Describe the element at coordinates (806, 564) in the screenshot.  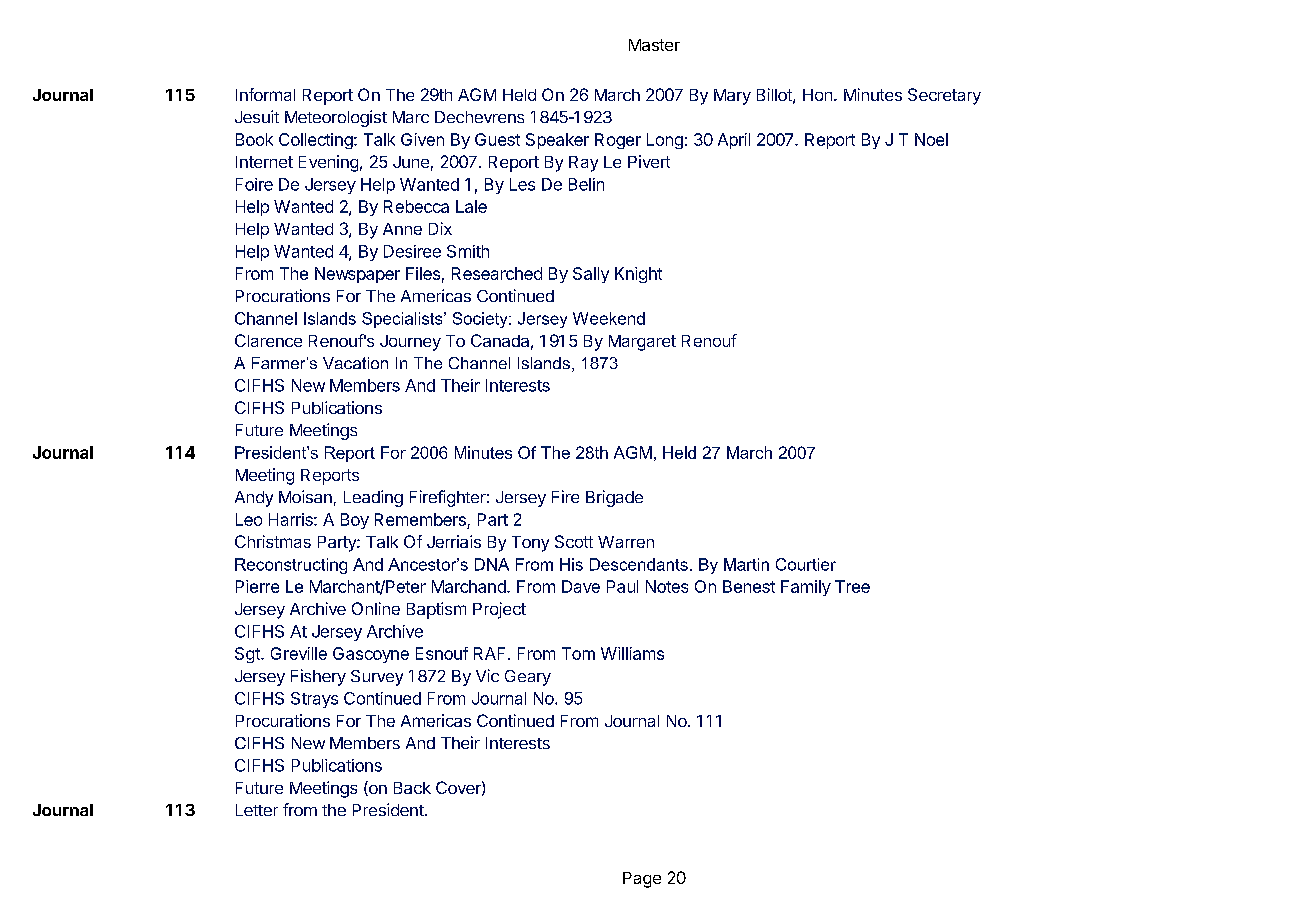
I see `Courtier` at that location.
